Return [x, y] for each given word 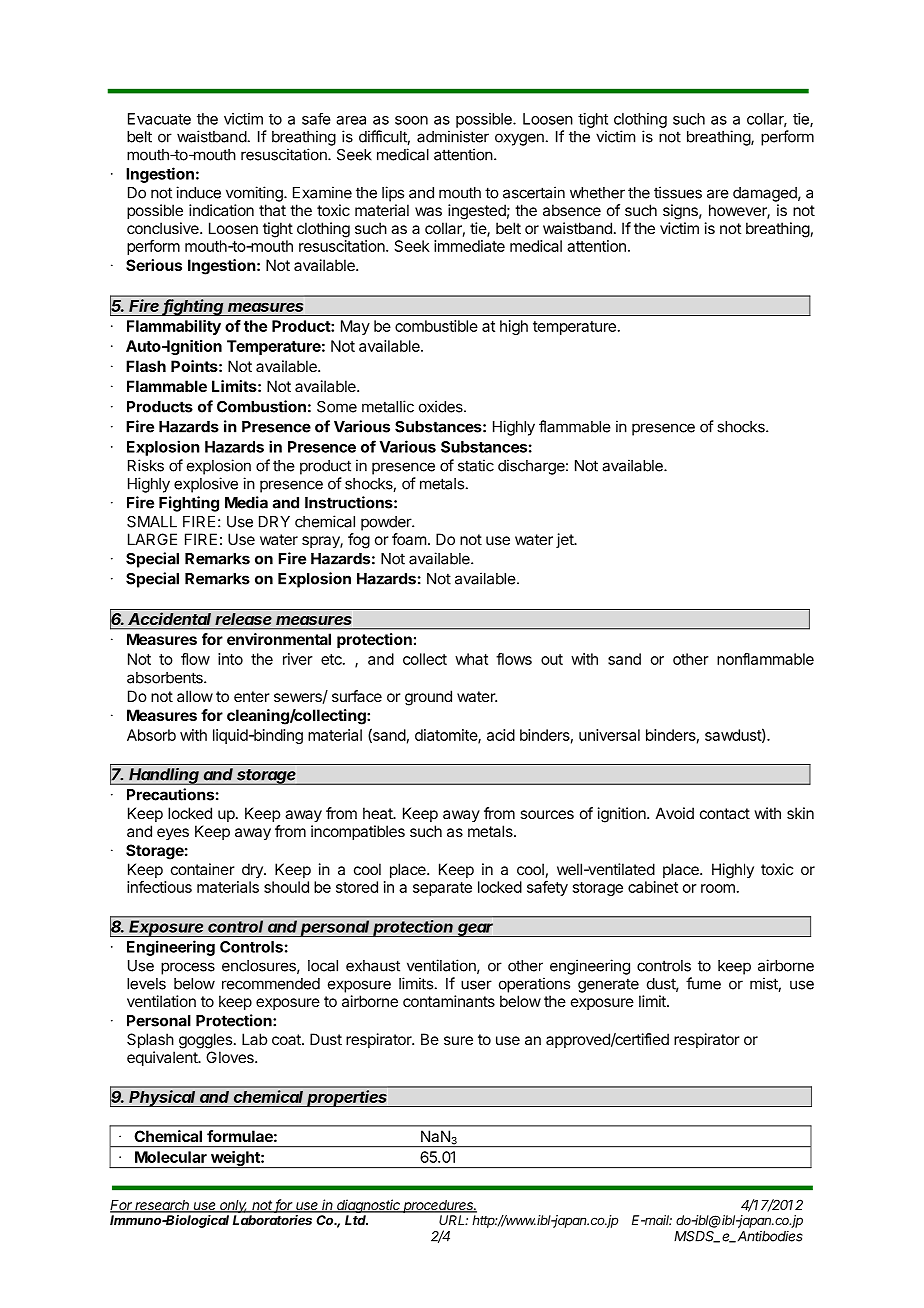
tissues [678, 192]
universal [609, 735]
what [471, 659]
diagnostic [368, 1206]
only [233, 1206]
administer [453, 136]
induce [198, 192]
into [230, 659]
